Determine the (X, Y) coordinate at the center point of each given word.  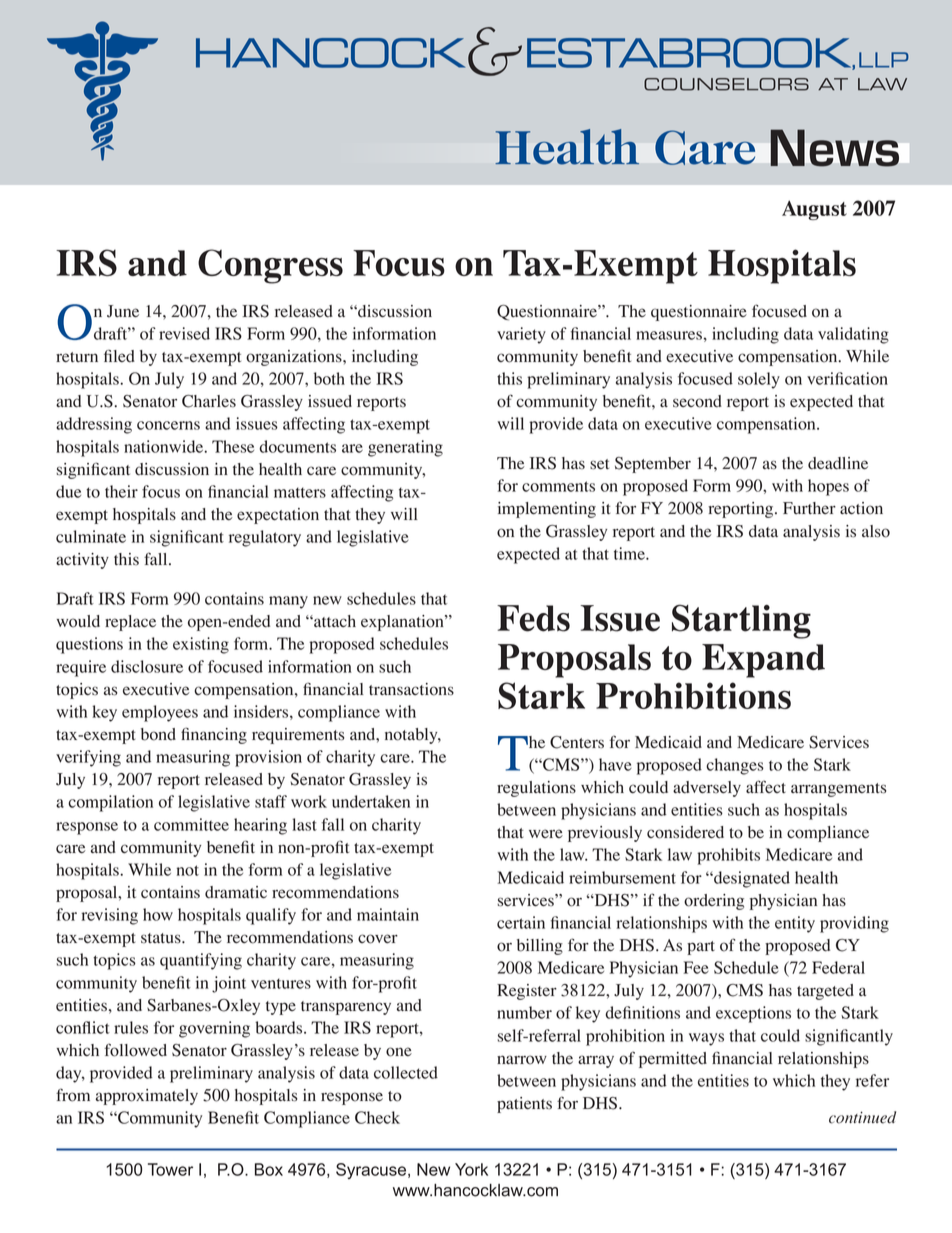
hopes (828, 487)
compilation (110, 803)
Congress (270, 266)
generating (405, 448)
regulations (536, 789)
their (121, 491)
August (814, 210)
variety (521, 335)
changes (735, 766)
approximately (147, 1097)
